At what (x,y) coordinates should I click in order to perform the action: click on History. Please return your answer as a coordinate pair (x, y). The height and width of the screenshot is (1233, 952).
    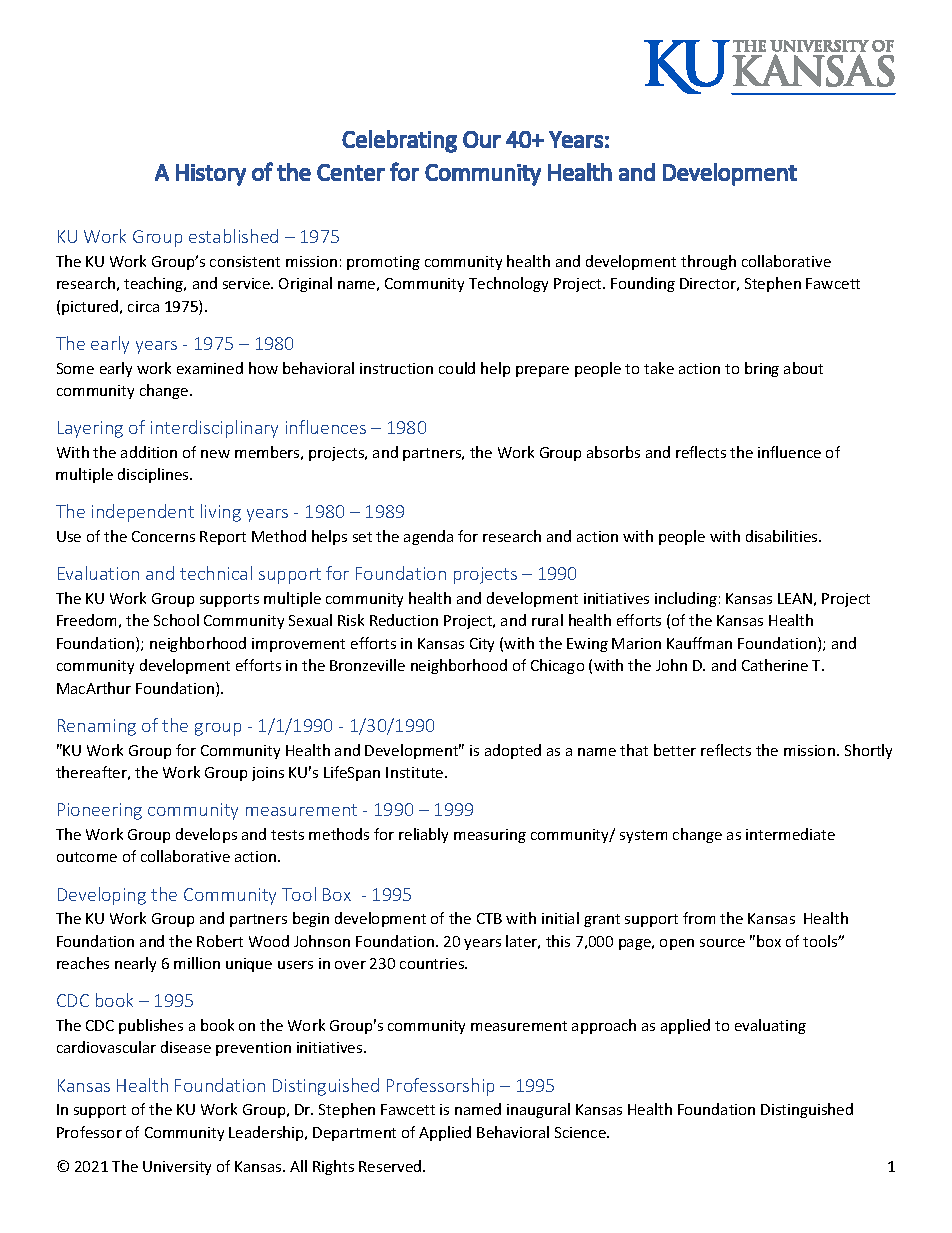
    Looking at the image, I should click on (211, 175).
